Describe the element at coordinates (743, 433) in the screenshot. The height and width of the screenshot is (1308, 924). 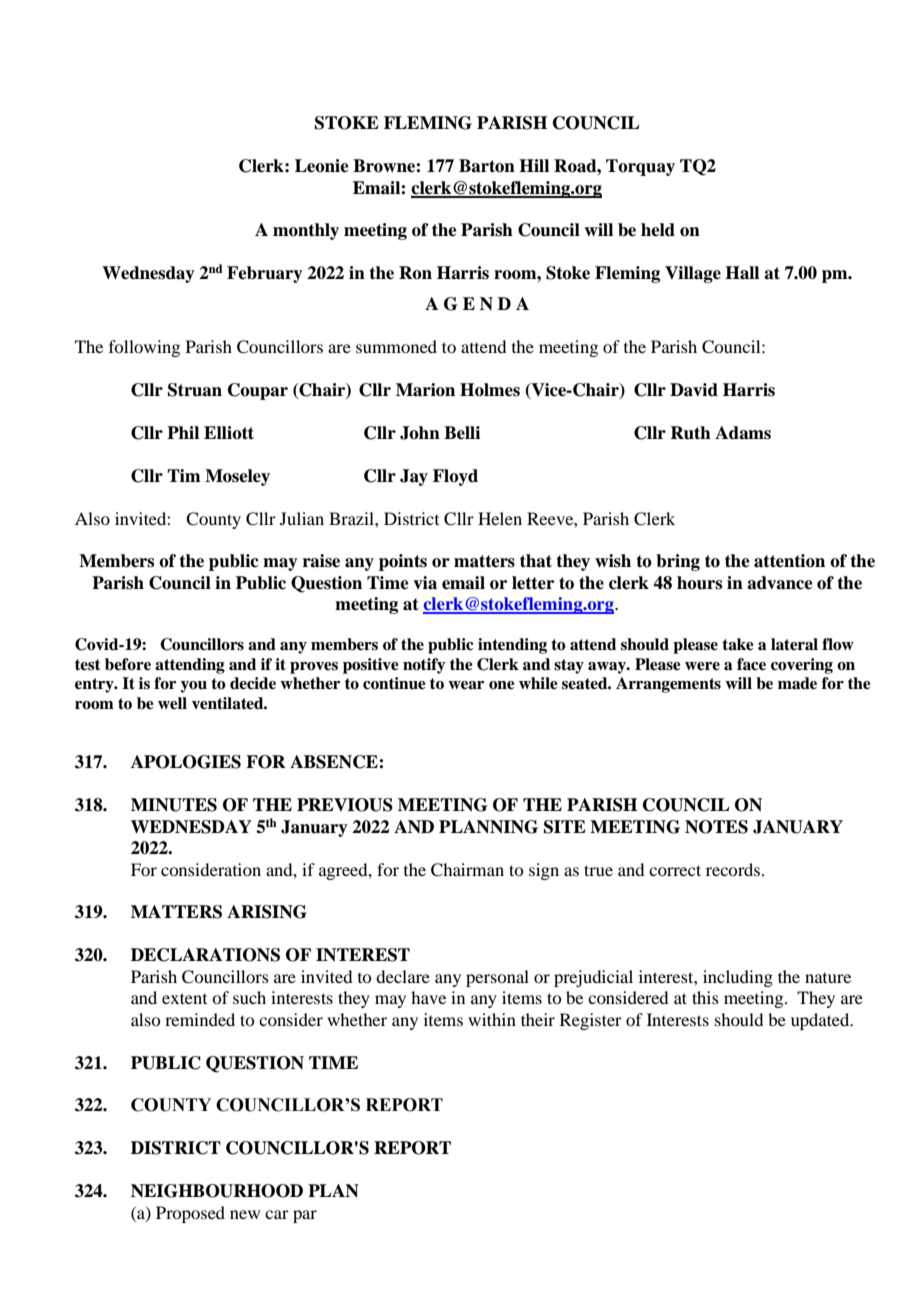
I see `Adams` at that location.
